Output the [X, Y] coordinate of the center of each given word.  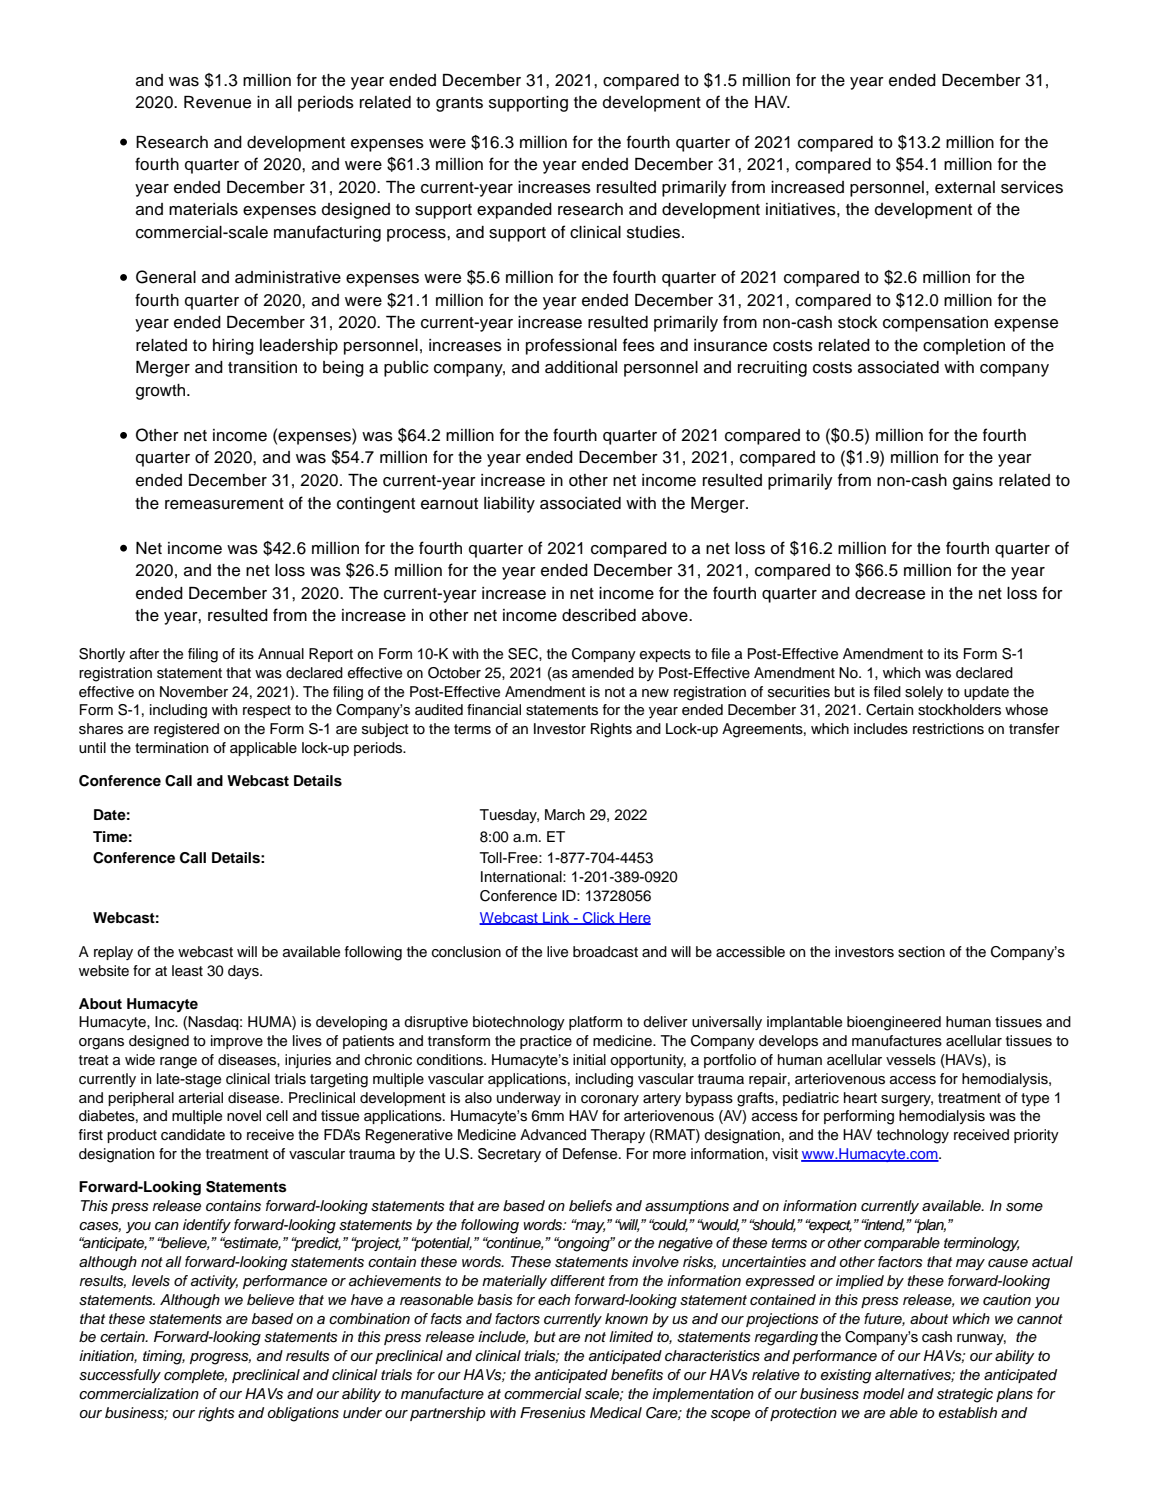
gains [973, 482]
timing [164, 1357]
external [965, 187]
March [565, 815]
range [178, 1063]
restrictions [948, 729]
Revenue [217, 102]
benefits [637, 1375]
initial [589, 1059]
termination [171, 748]
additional [581, 367]
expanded [514, 211]
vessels [911, 1060]
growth [162, 392]
